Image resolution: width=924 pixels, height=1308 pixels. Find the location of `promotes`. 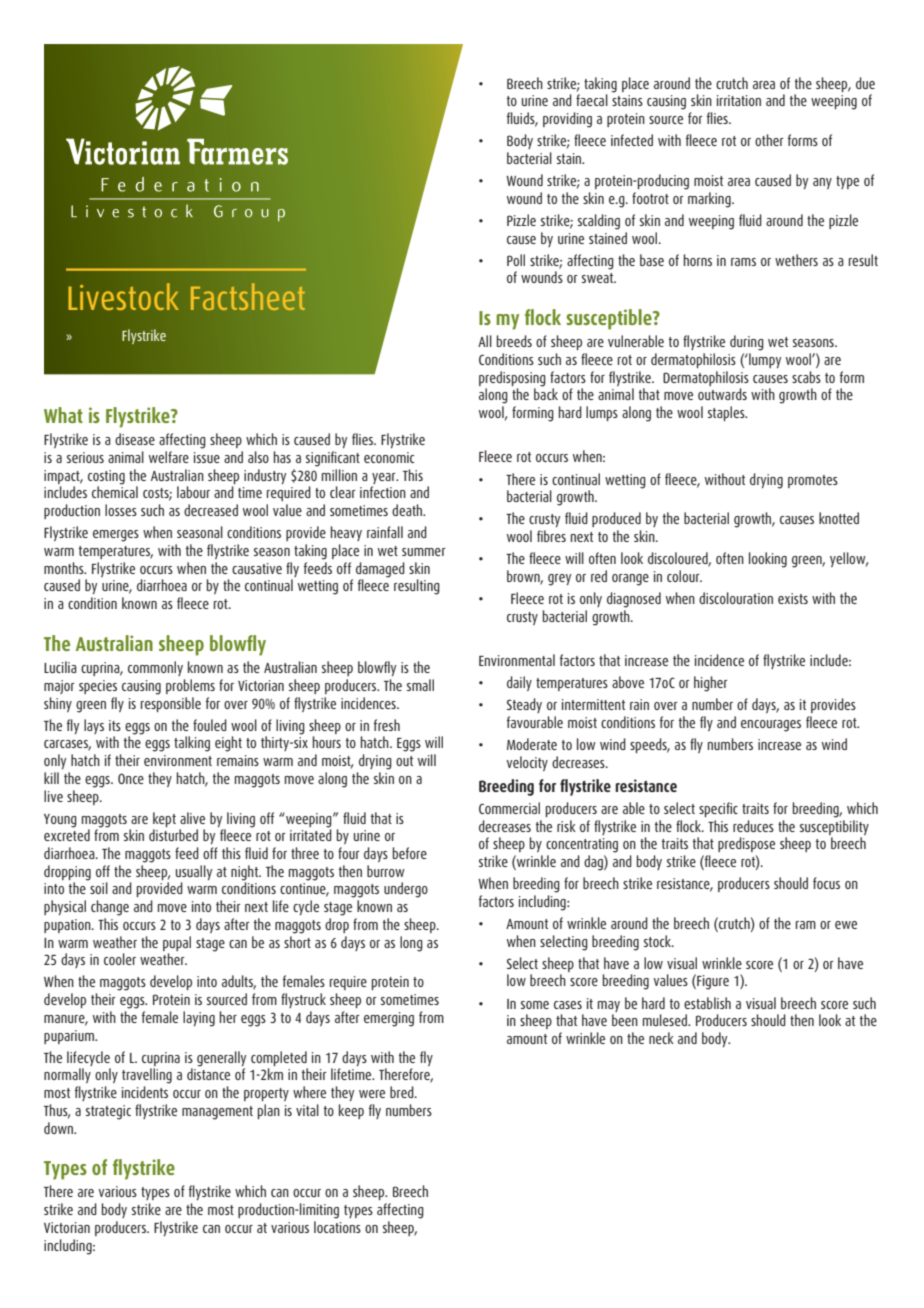

promotes is located at coordinates (813, 481).
